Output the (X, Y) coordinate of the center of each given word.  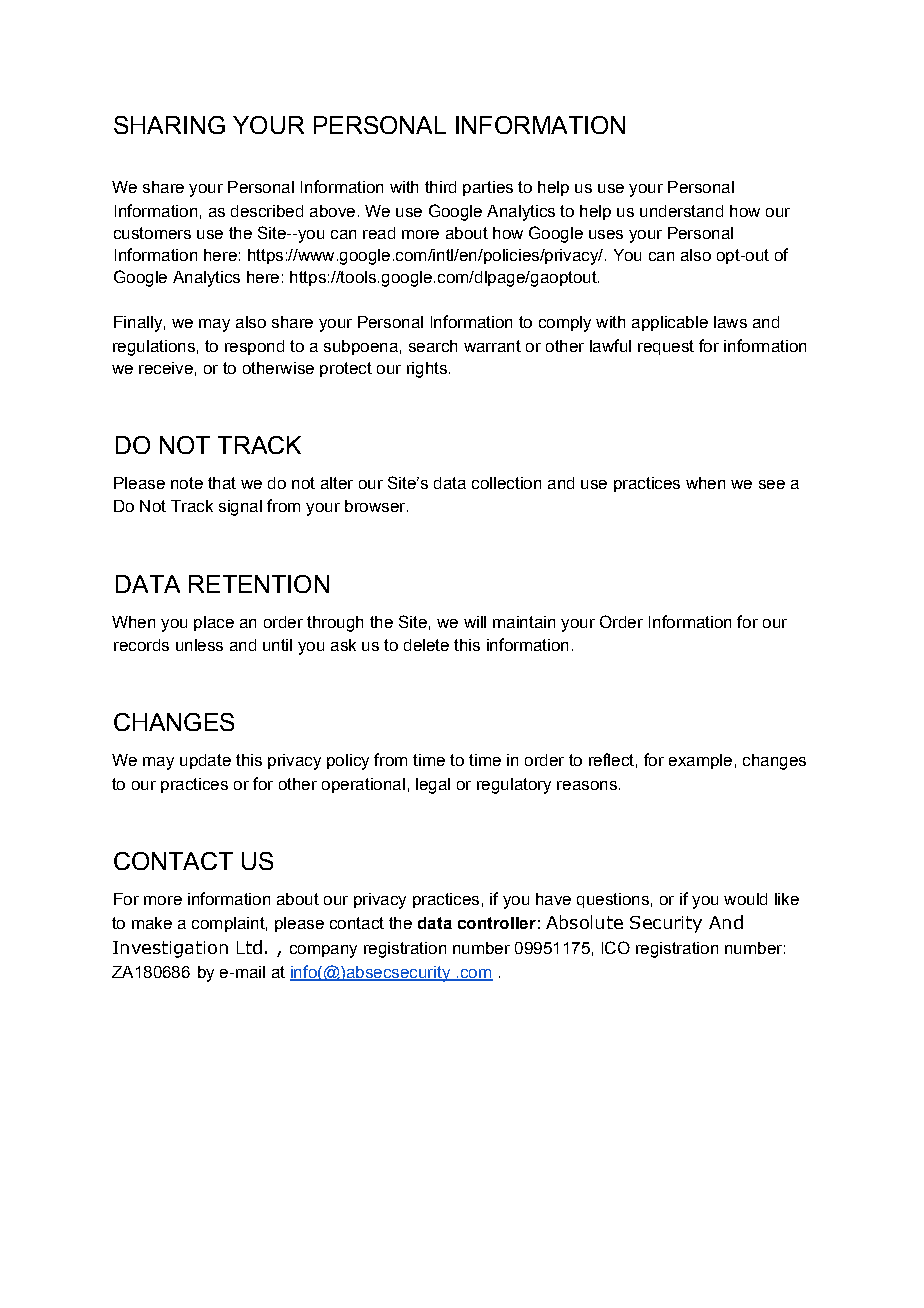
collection (506, 483)
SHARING (169, 125)
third (440, 187)
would (745, 899)
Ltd (249, 947)
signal (240, 508)
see (772, 484)
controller (497, 923)
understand (681, 211)
